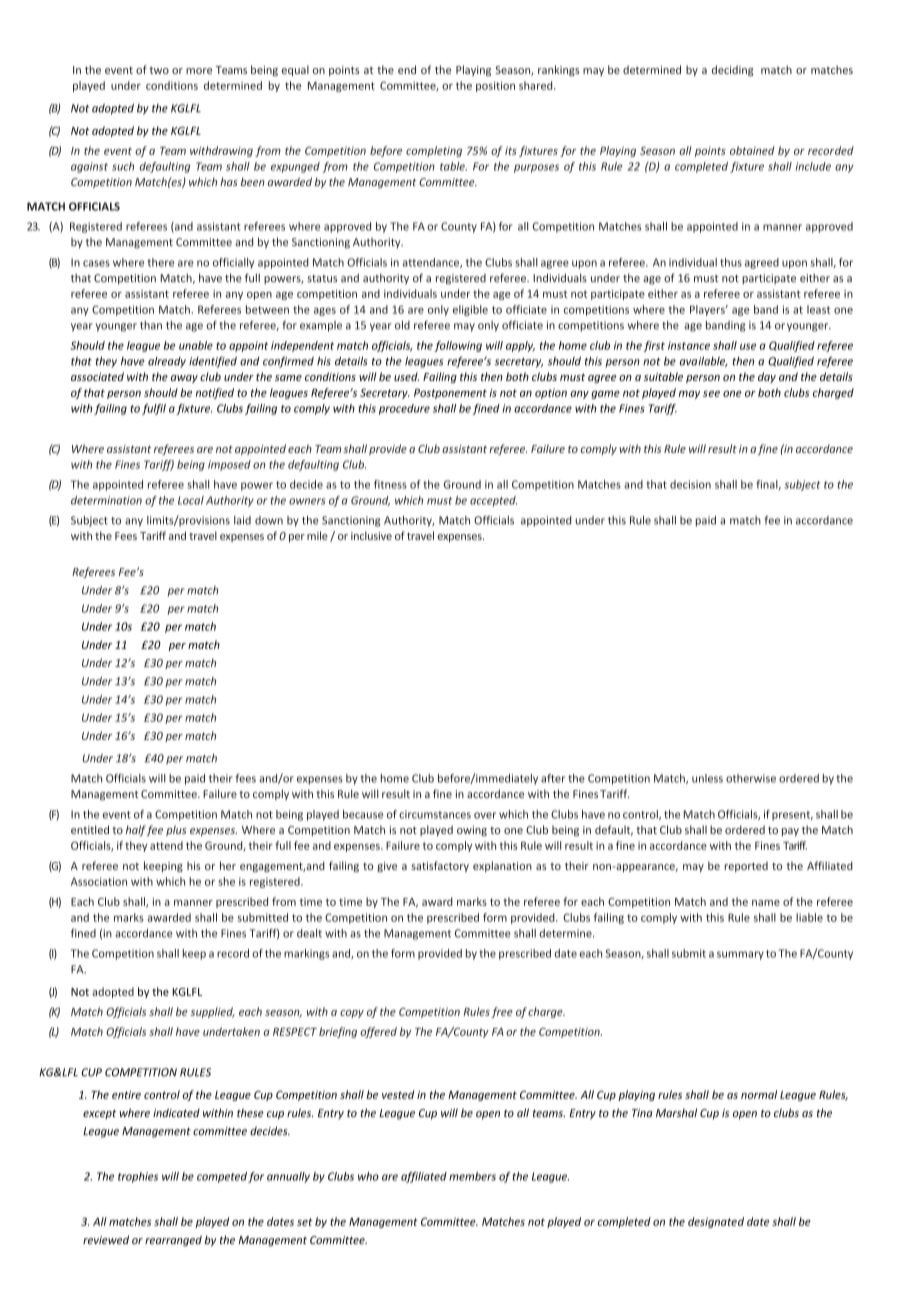  Describe the element at coordinates (493, 501) in the screenshot. I see `accepted` at that location.
